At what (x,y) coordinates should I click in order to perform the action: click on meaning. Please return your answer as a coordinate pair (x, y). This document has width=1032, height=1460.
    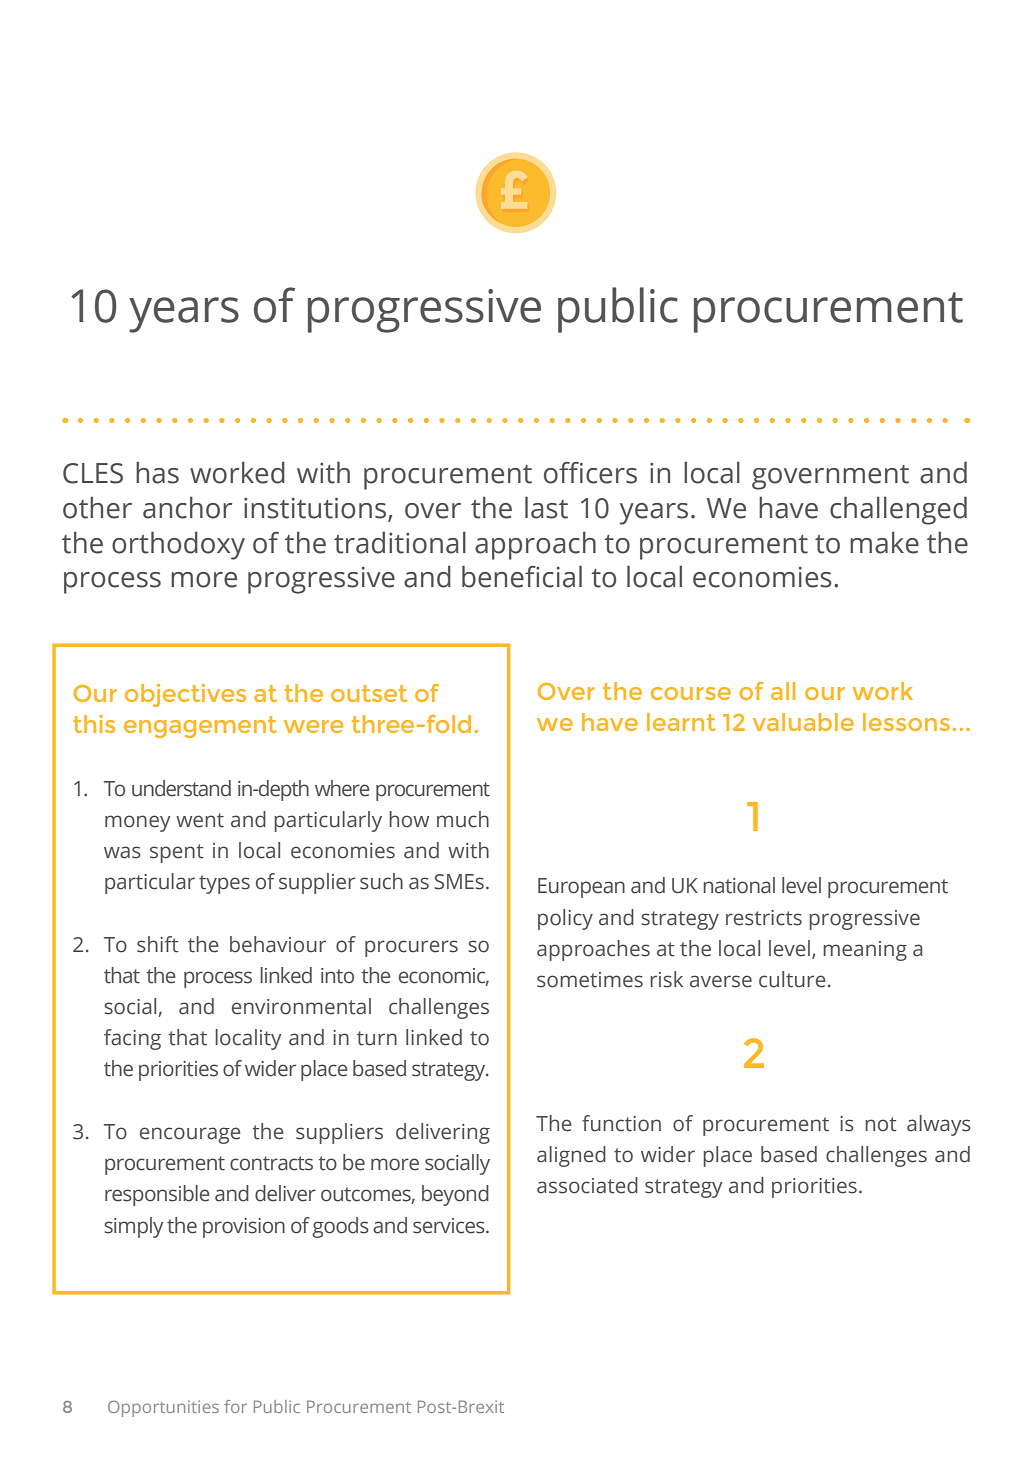
    Looking at the image, I should click on (865, 951).
